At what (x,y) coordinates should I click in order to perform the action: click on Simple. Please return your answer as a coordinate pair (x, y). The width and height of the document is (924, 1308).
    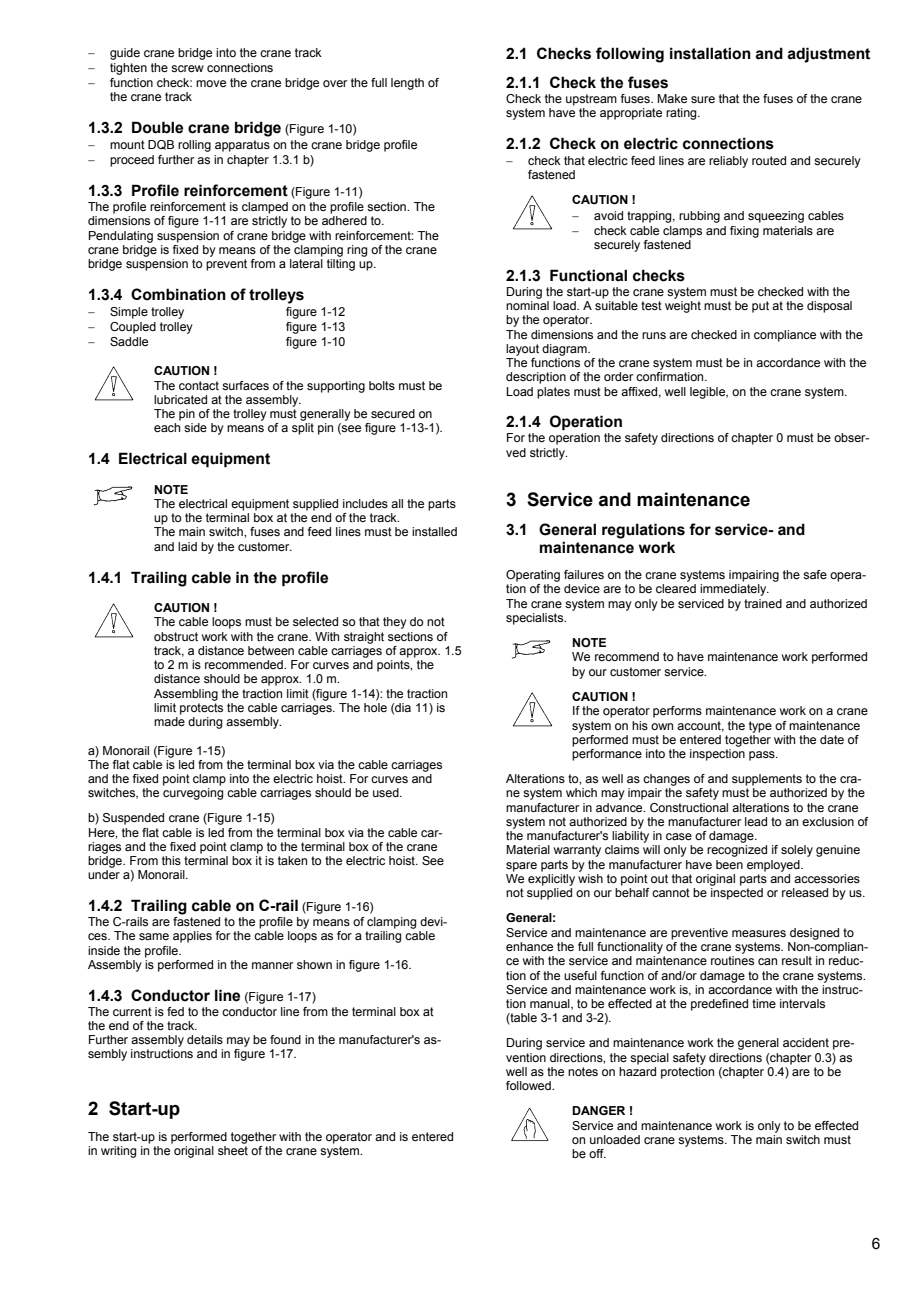
    Looking at the image, I should click on (129, 313).
